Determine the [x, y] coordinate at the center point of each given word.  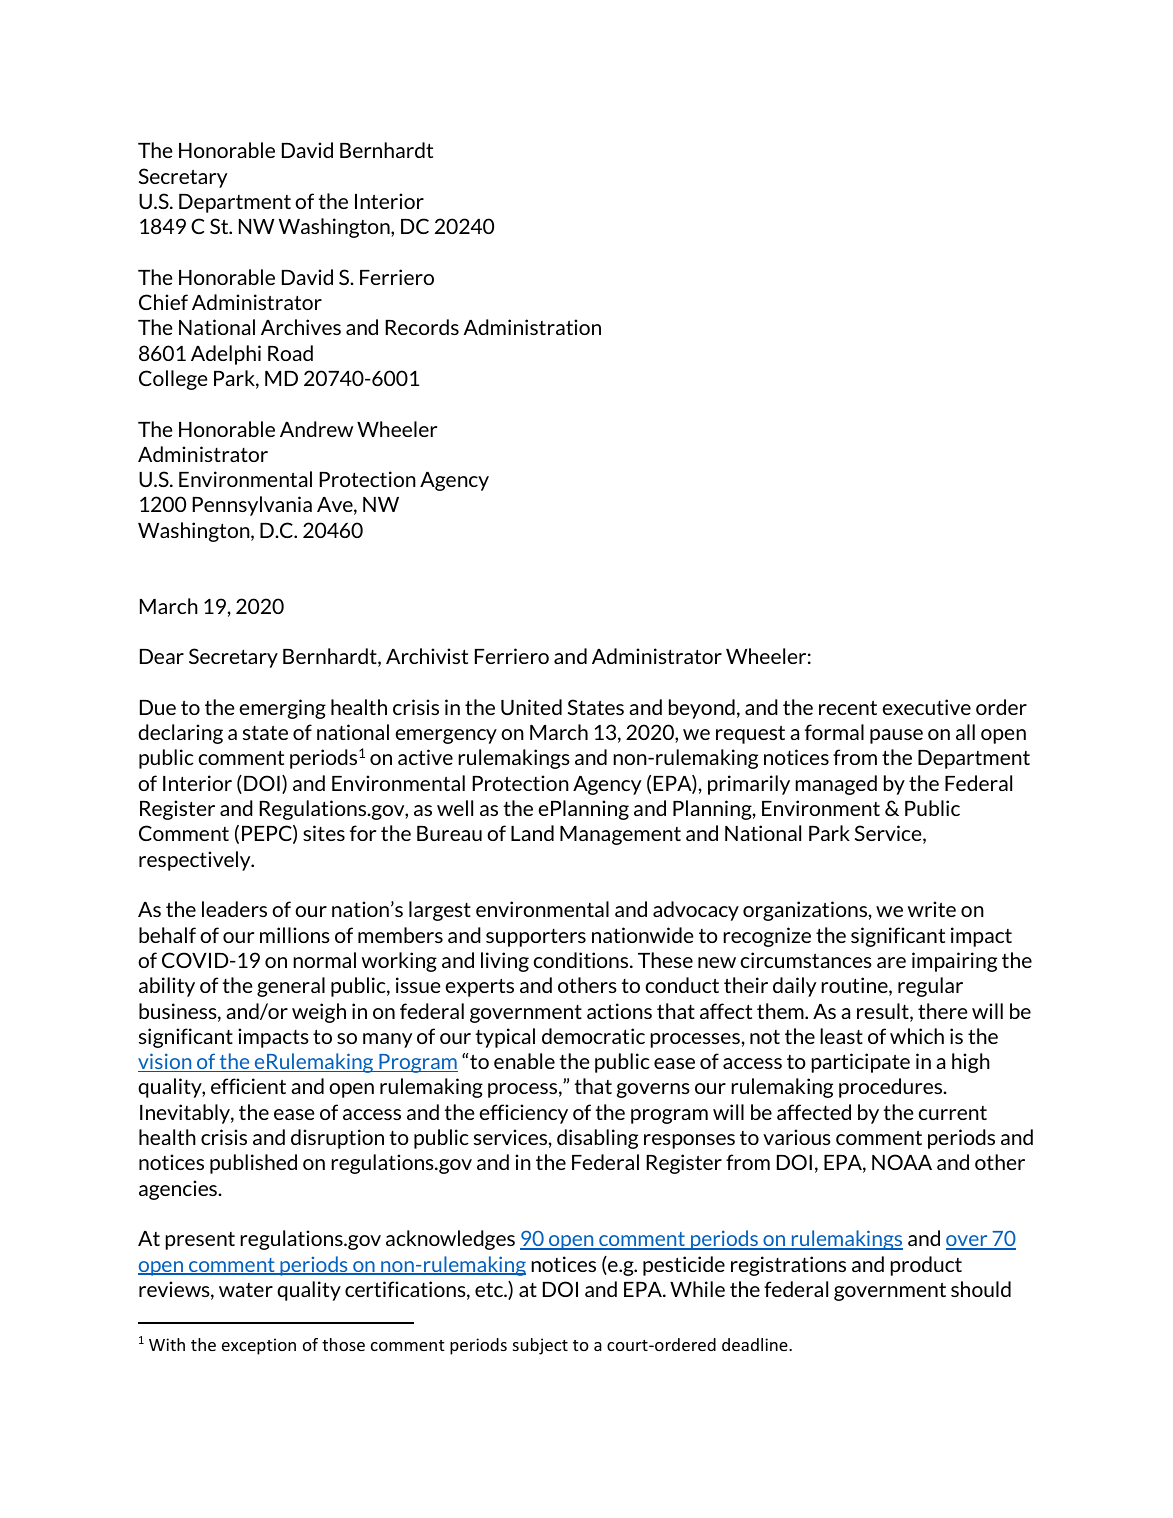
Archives [301, 327]
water [246, 1290]
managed [836, 785]
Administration [532, 327]
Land [532, 833]
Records [422, 327]
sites [324, 833]
